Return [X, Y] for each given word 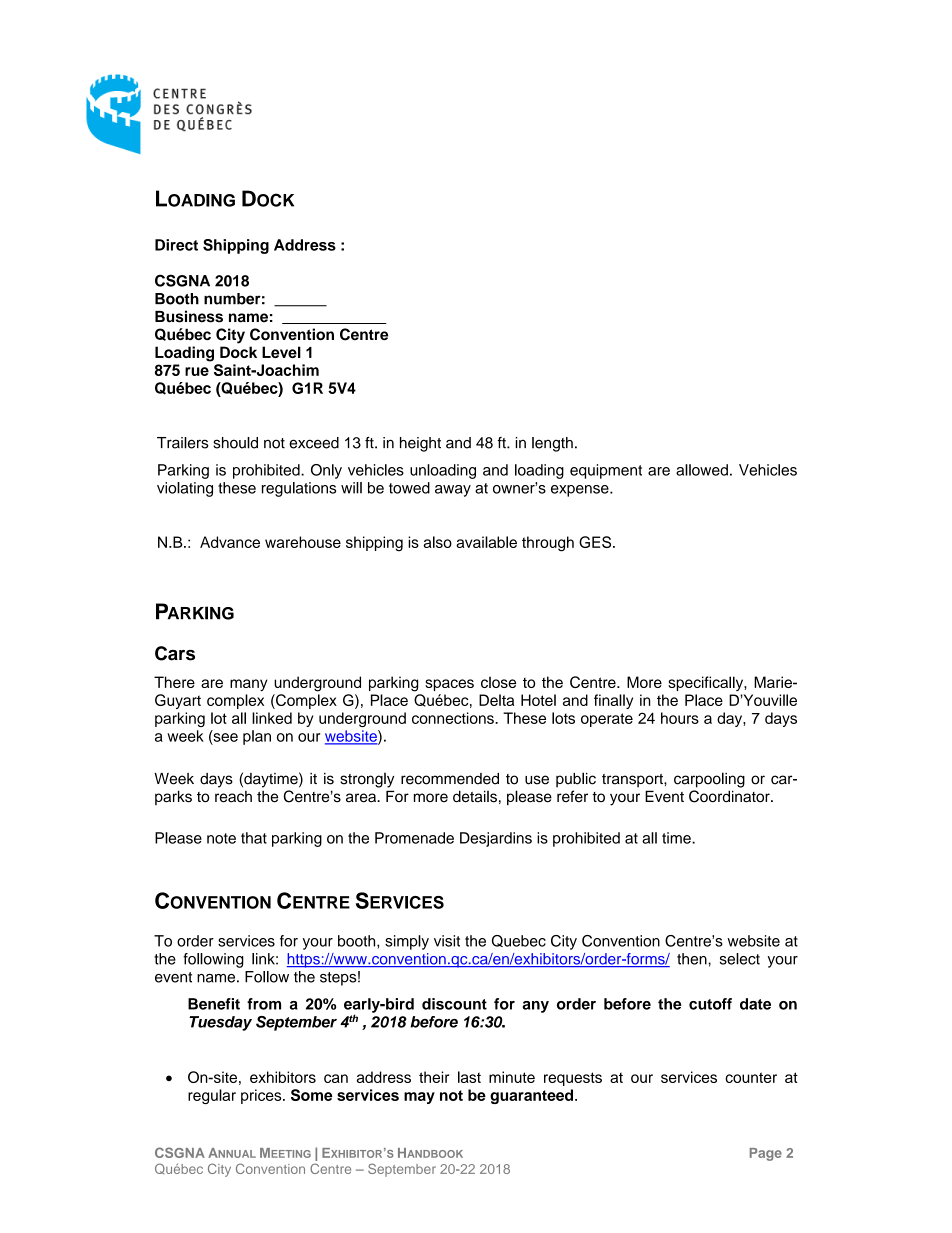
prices [262, 1096]
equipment [606, 471]
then [693, 959]
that [254, 838]
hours [680, 718]
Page [766, 1154]
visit [447, 941]
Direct [176, 245]
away [453, 491]
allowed [702, 470]
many [249, 685]
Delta [496, 700]
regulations [299, 489]
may [419, 1098]
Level [281, 352]
